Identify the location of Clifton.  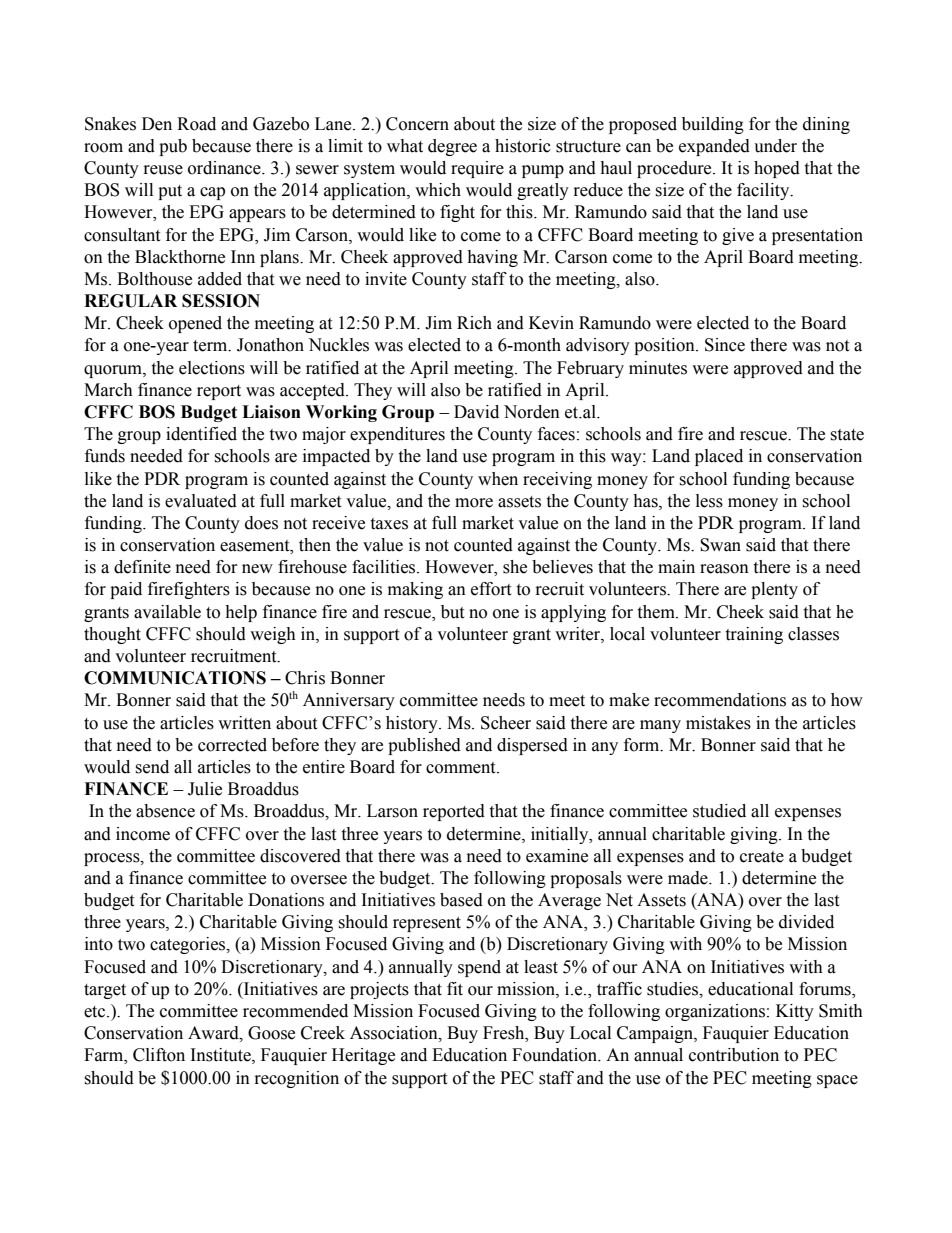
(159, 1055).
